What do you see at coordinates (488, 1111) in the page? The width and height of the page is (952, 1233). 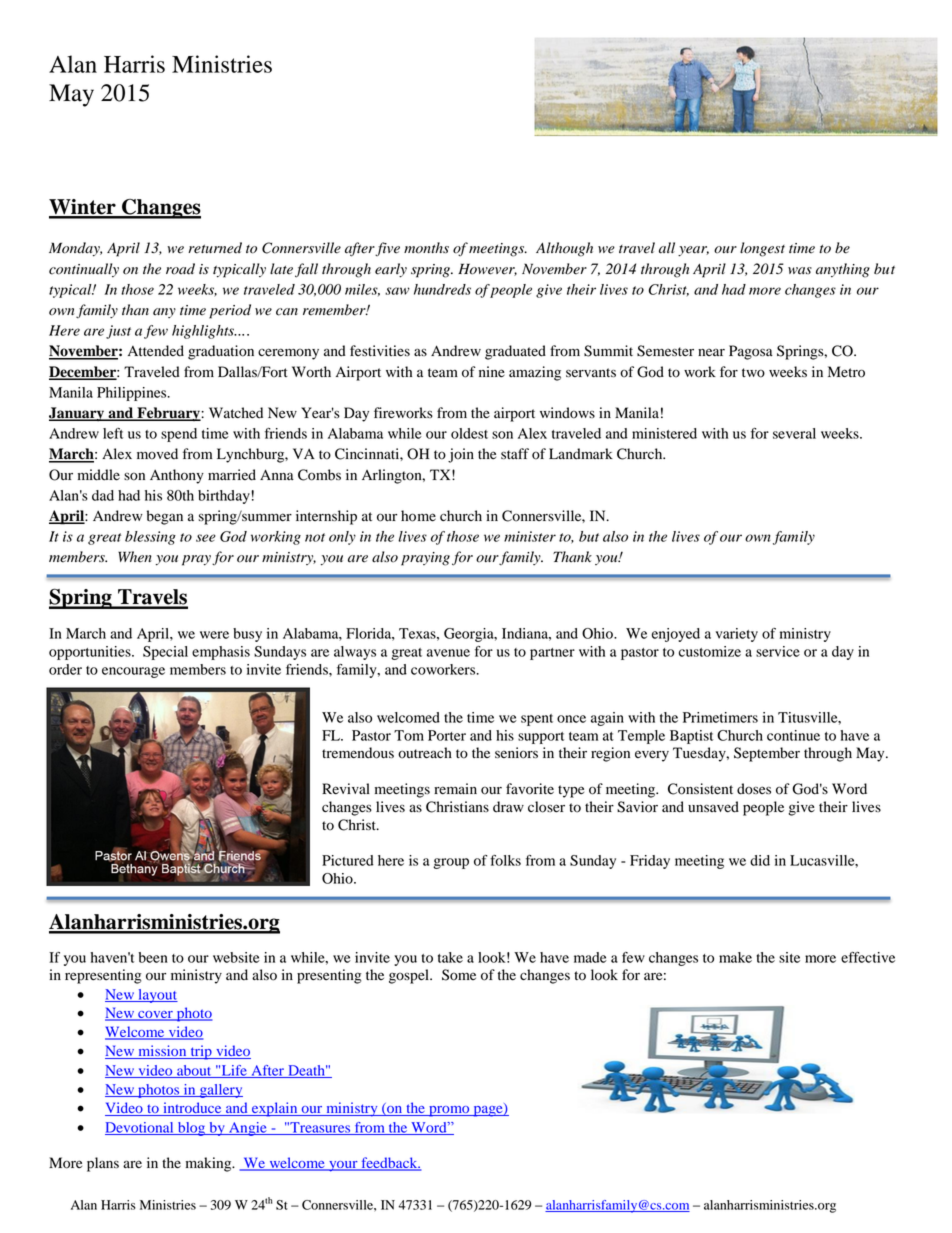 I see `page` at bounding box center [488, 1111].
